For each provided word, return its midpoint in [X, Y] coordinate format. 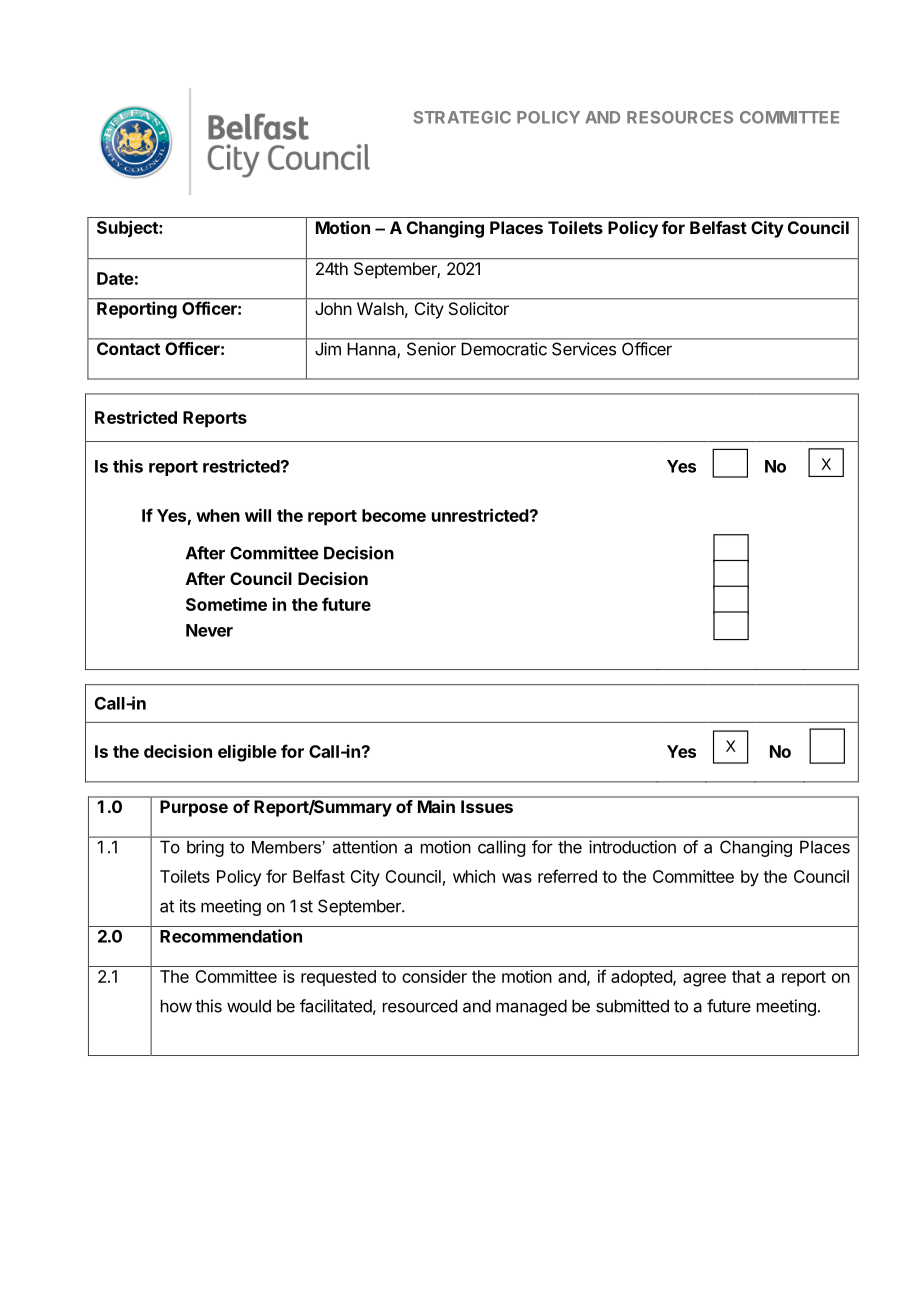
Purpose [194, 808]
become [394, 515]
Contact [128, 348]
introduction [632, 847]
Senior [431, 349]
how [176, 1006]
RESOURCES [680, 117]
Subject [128, 229]
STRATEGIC [462, 117]
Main [436, 806]
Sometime [226, 604]
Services [584, 349]
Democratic [504, 349]
